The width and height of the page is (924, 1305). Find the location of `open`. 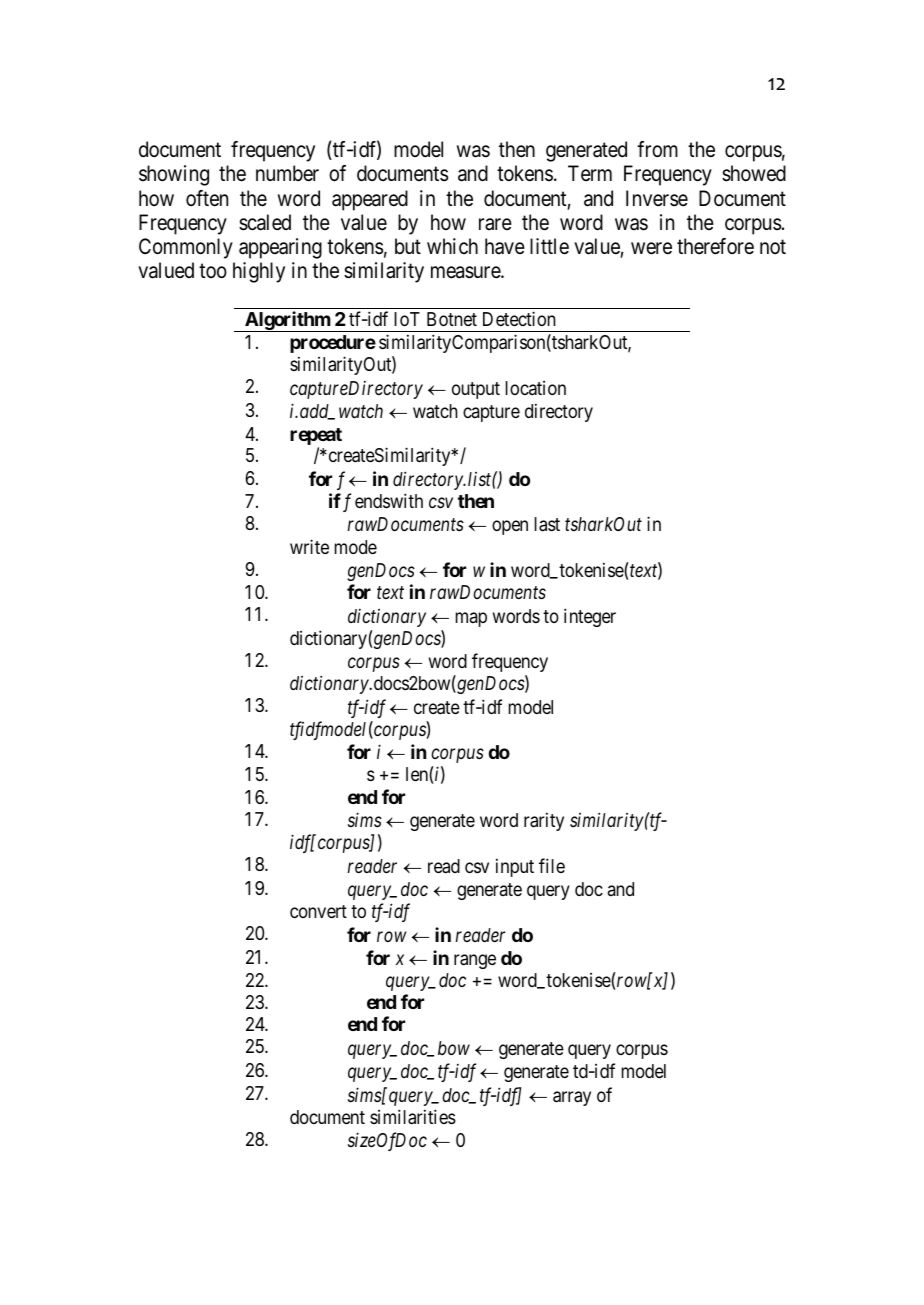

open is located at coordinates (510, 528).
